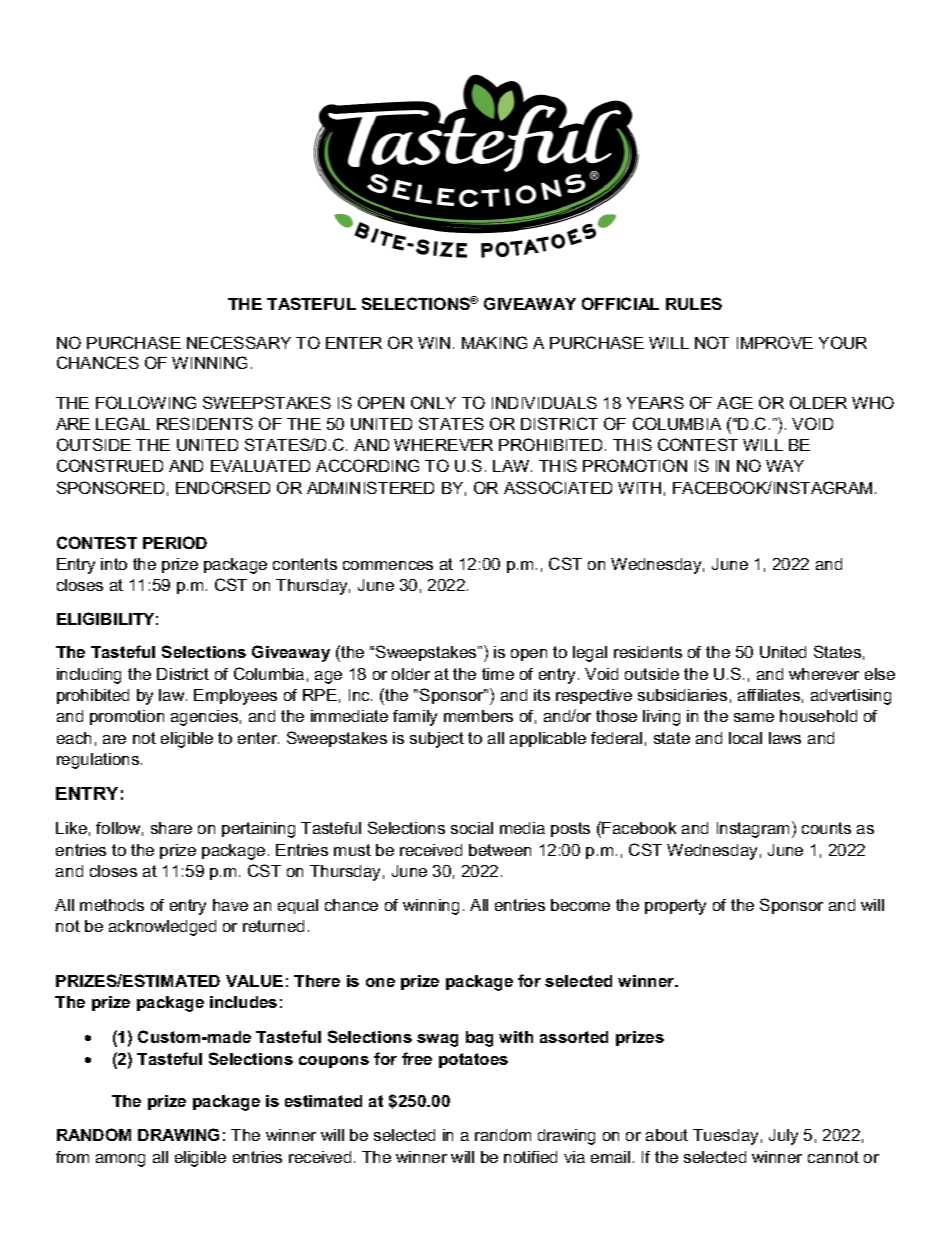  Describe the element at coordinates (785, 738) in the screenshot. I see `laws` at that location.
